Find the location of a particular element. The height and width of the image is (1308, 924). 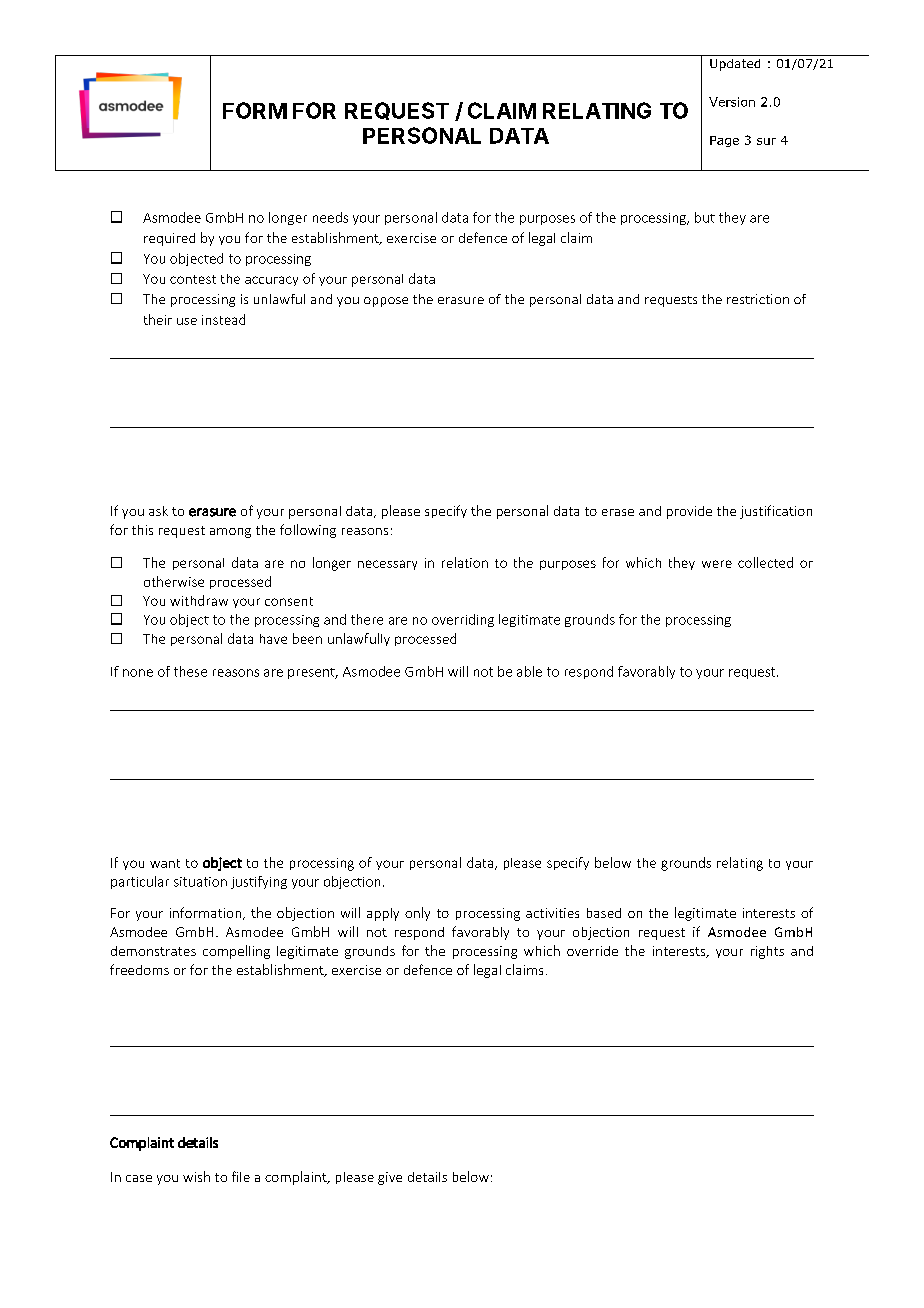

were is located at coordinates (717, 564).
